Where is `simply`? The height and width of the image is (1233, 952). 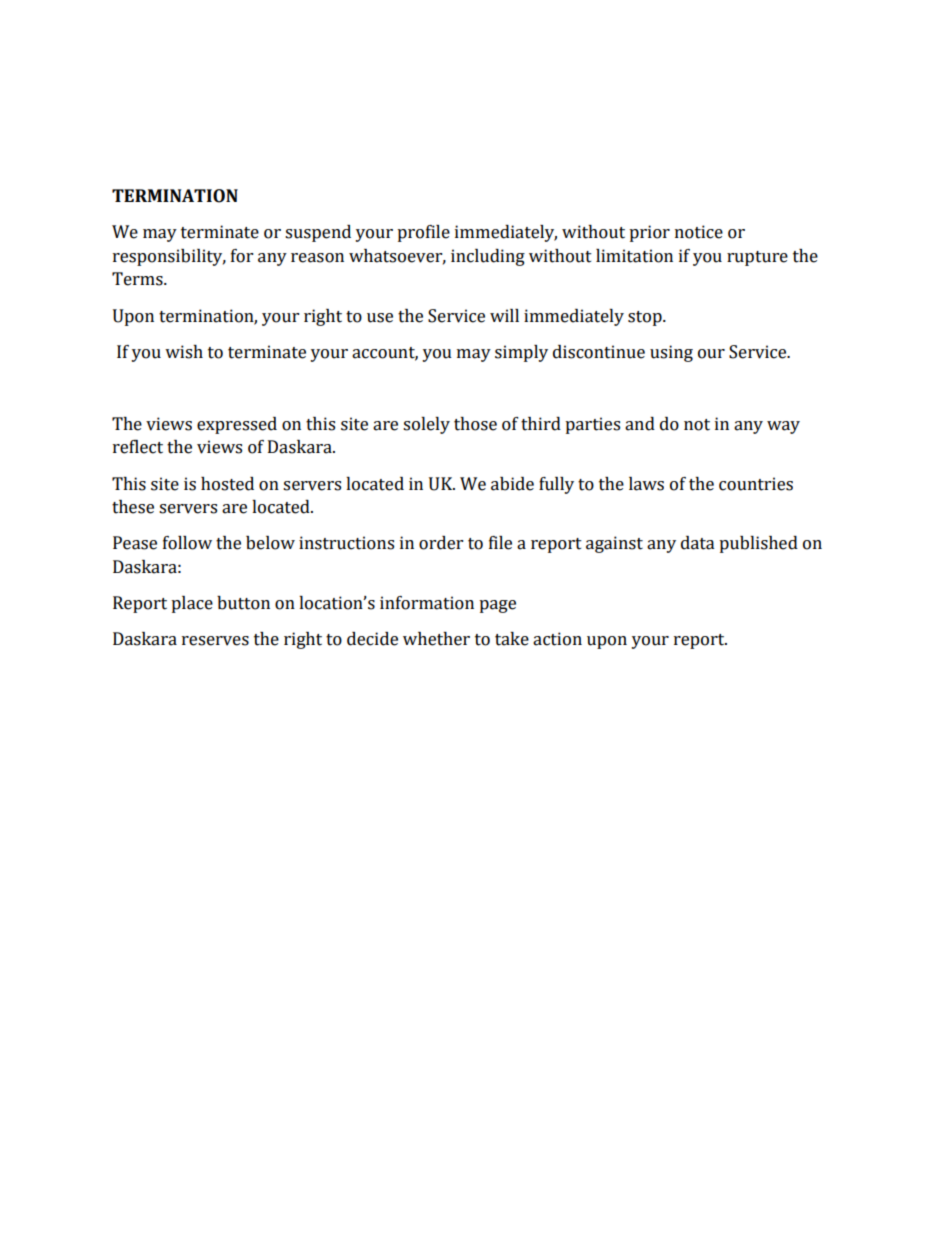 simply is located at coordinates (521, 353).
